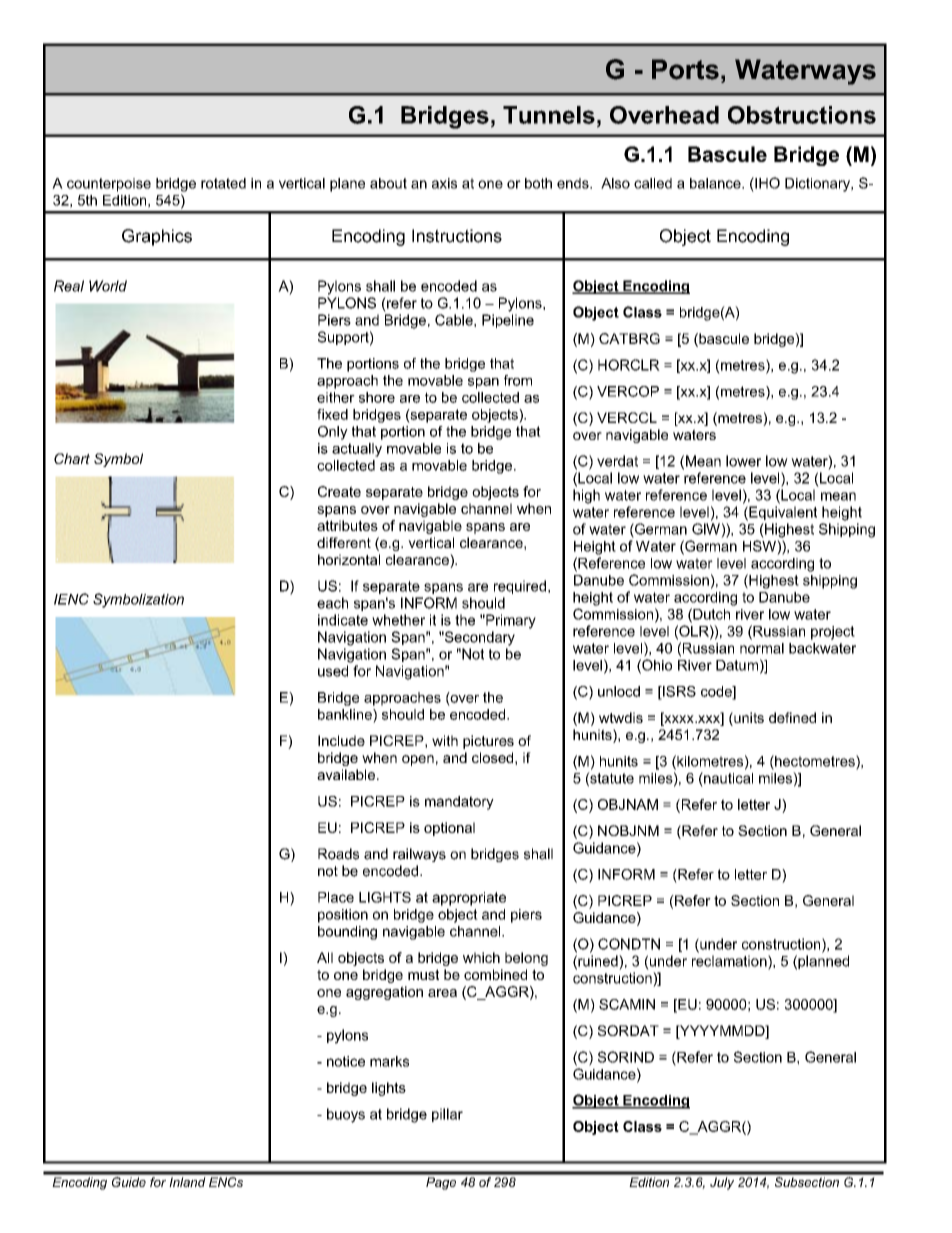 This image has width=952, height=1233. I want to click on shore, so click(377, 397).
